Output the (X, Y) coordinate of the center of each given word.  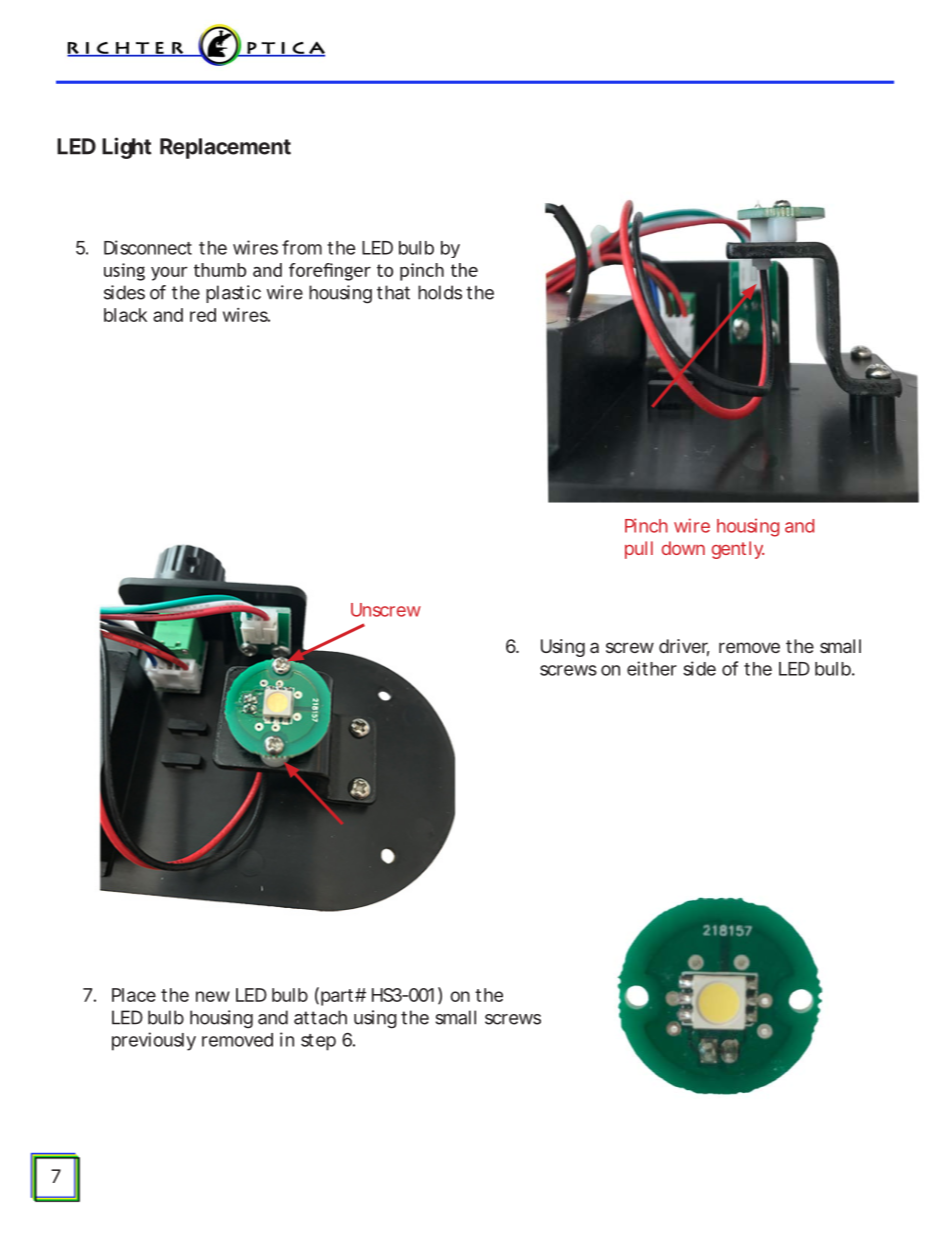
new (213, 996)
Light (127, 148)
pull (639, 550)
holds (440, 292)
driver (684, 647)
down (683, 548)
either (652, 668)
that (393, 292)
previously (154, 1041)
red (203, 315)
